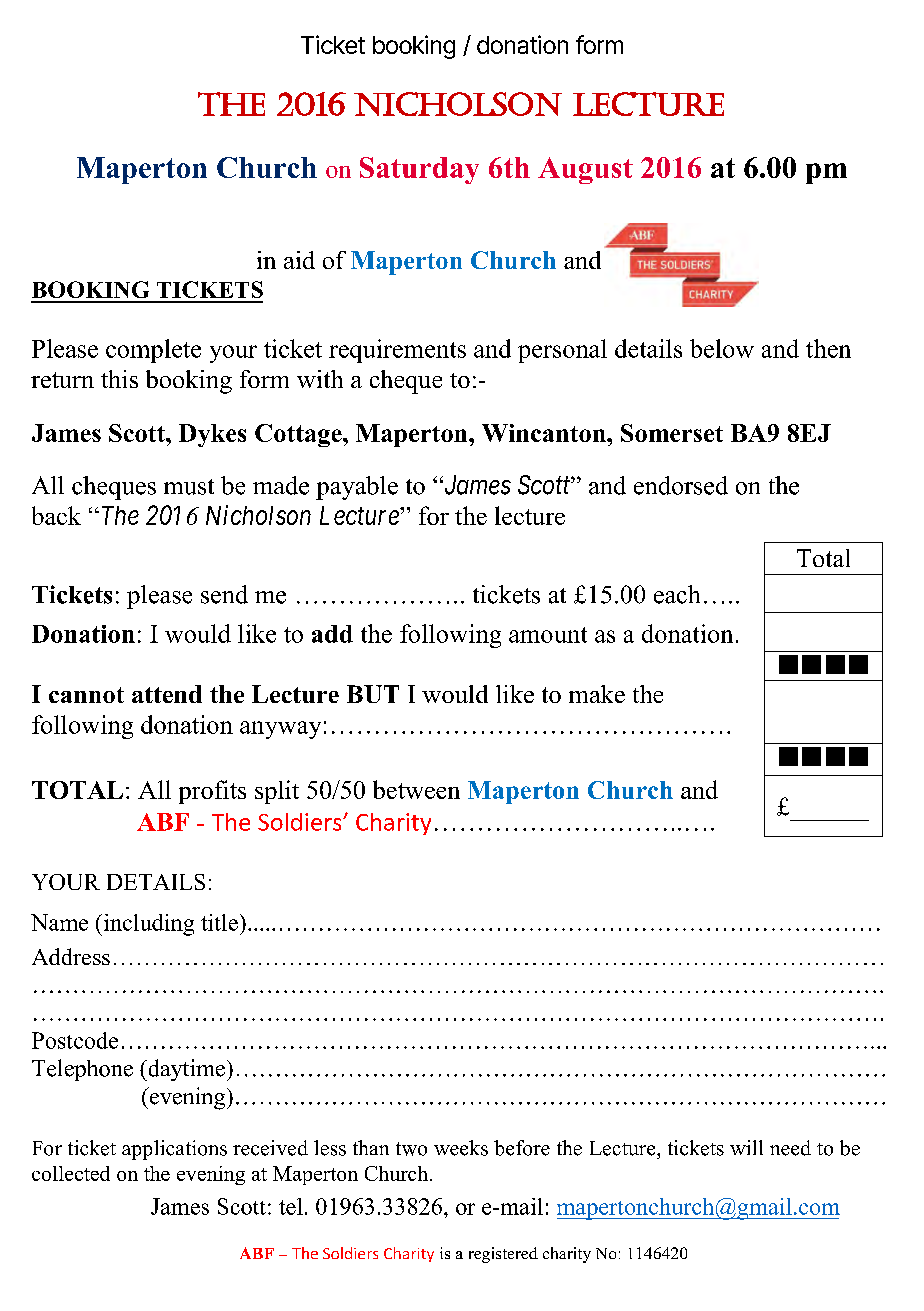  I want to click on registered, so click(503, 1255).
